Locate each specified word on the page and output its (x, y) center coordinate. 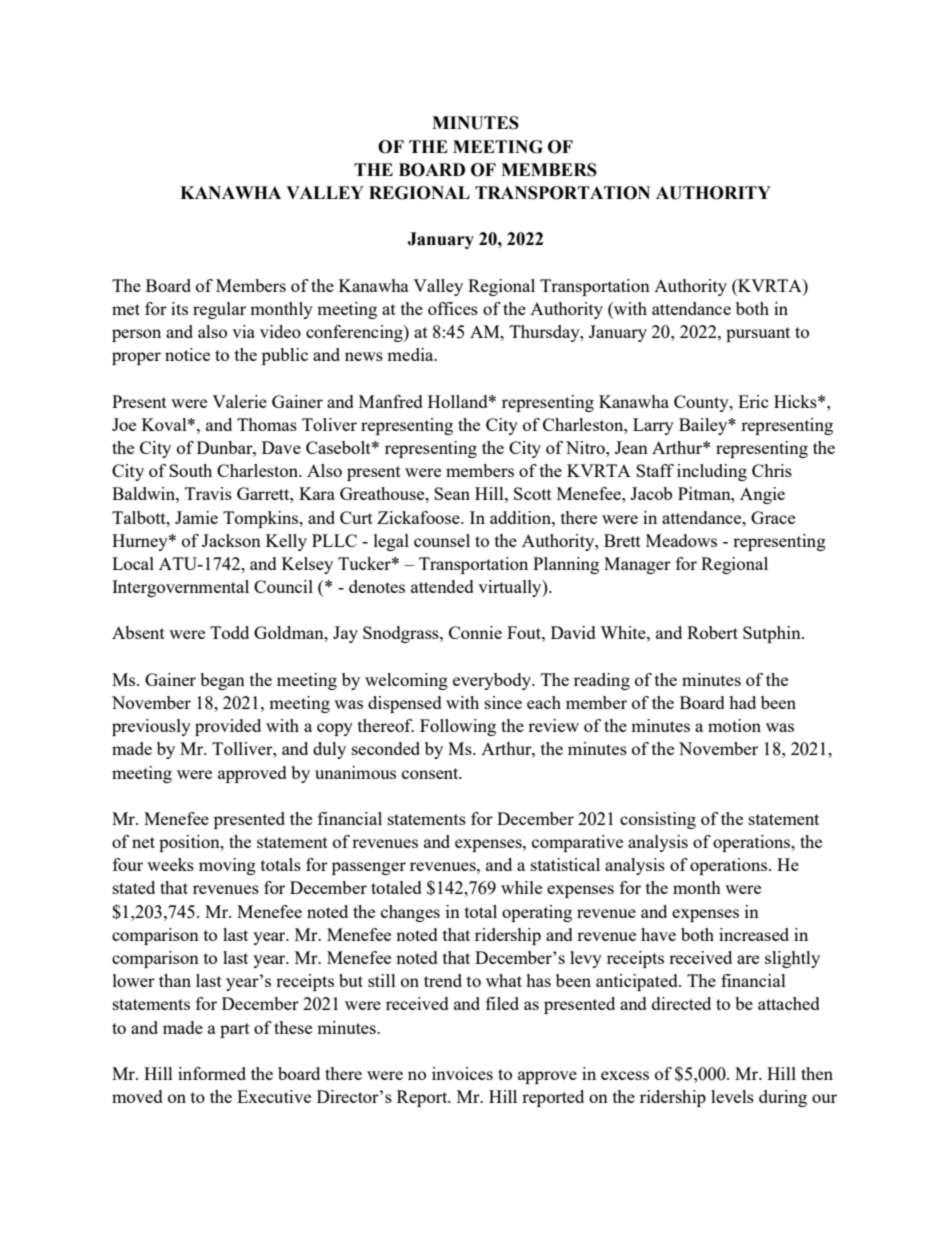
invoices (462, 1073)
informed (212, 1073)
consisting (658, 820)
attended (442, 586)
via (243, 331)
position (190, 843)
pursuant (758, 334)
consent (431, 773)
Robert (712, 632)
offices (453, 308)
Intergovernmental (180, 588)
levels (732, 1096)
